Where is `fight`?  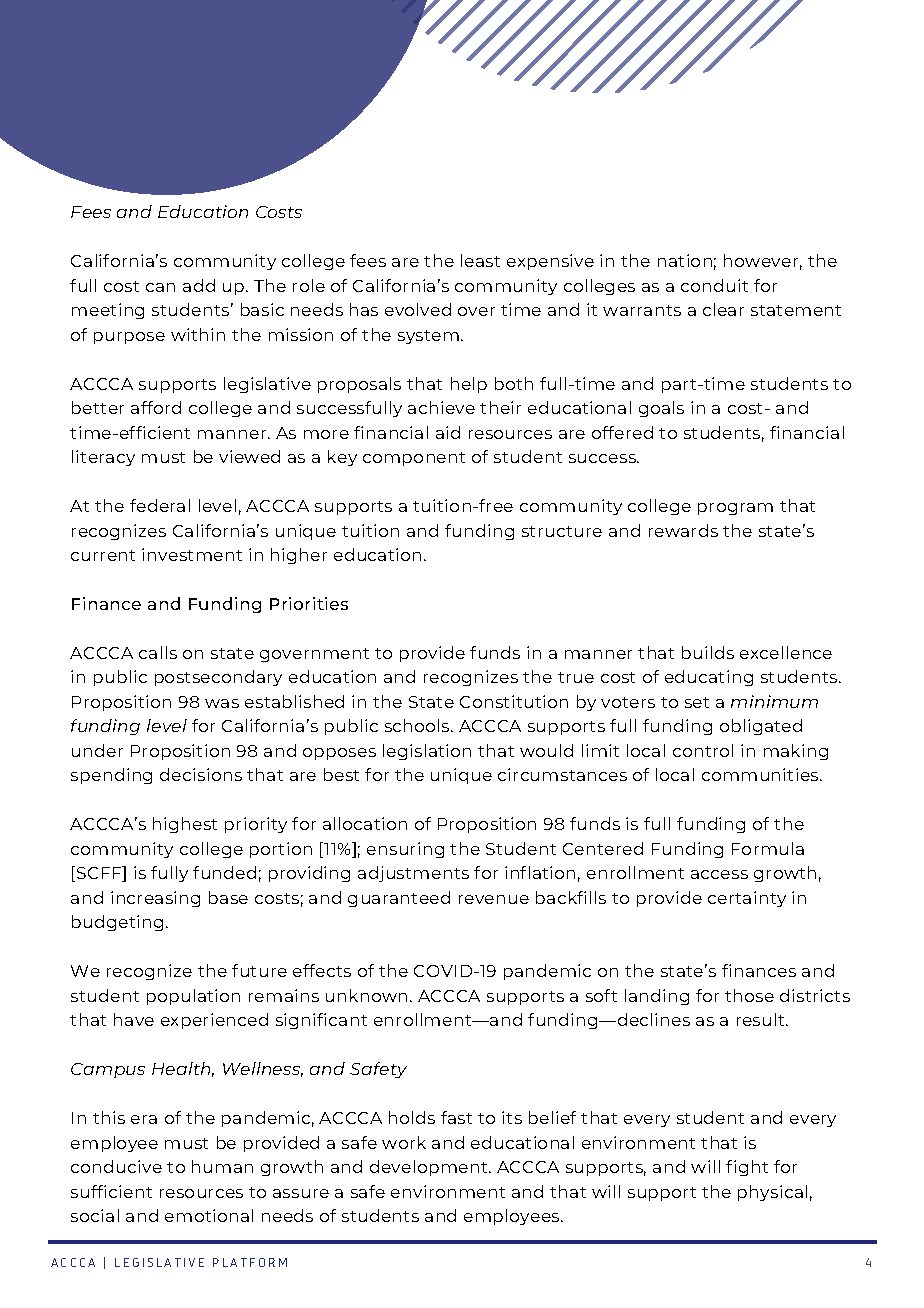
fight is located at coordinates (747, 1168).
